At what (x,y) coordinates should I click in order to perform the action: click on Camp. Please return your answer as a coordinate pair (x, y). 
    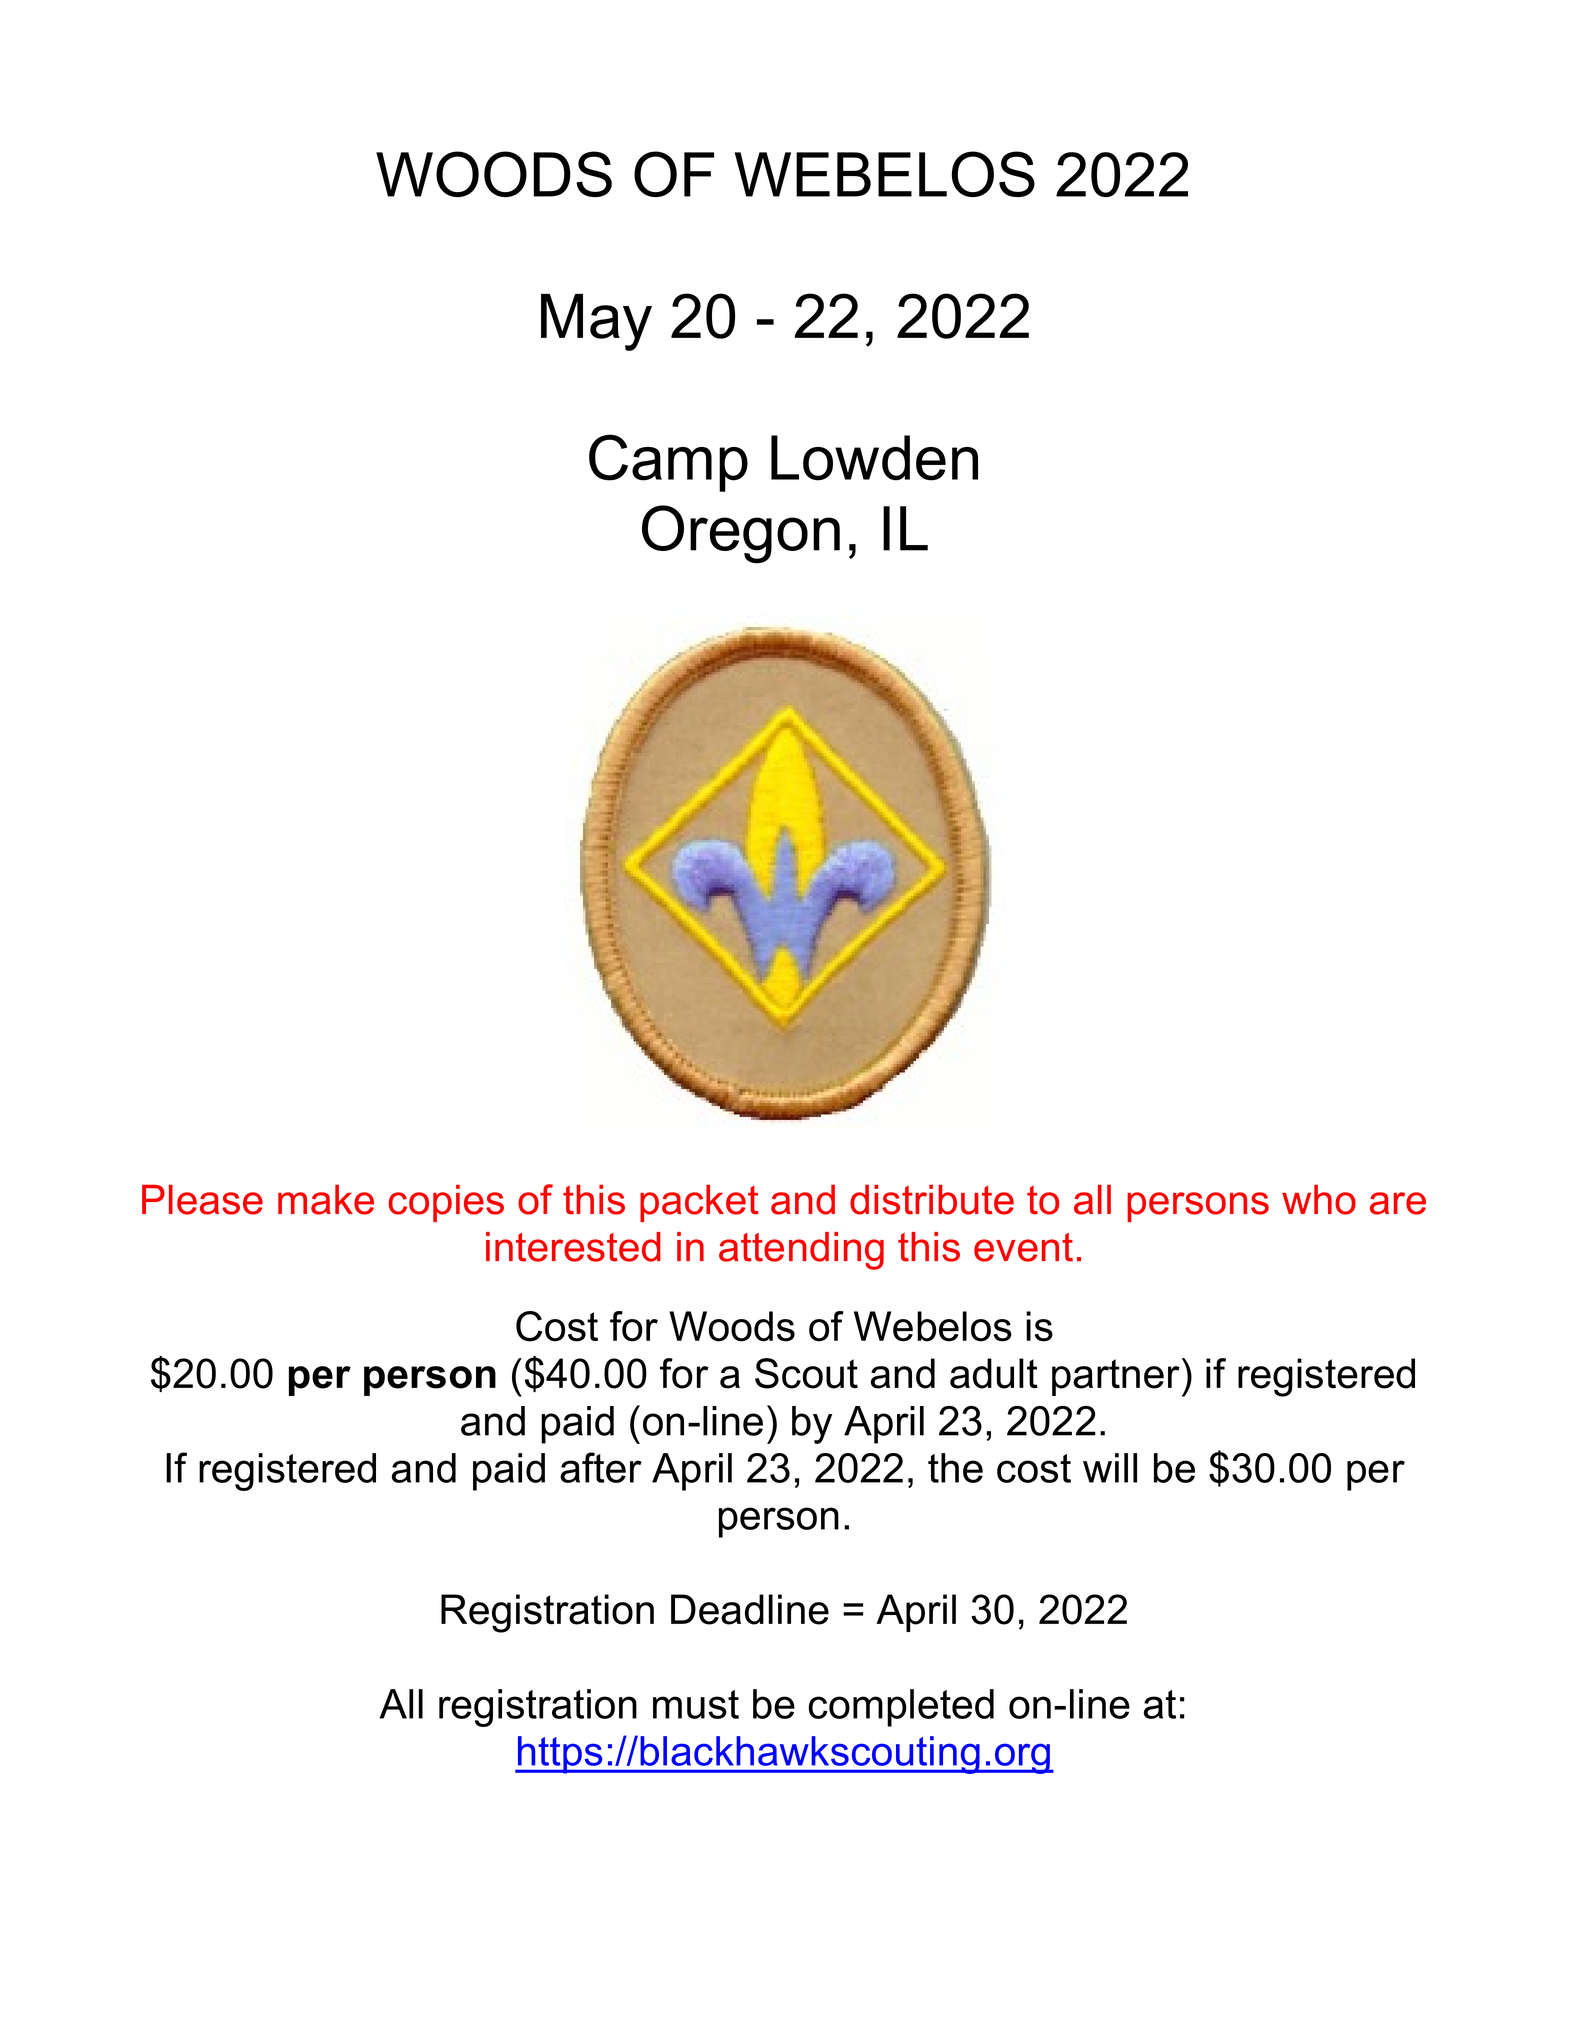
    Looking at the image, I should click on (668, 463).
